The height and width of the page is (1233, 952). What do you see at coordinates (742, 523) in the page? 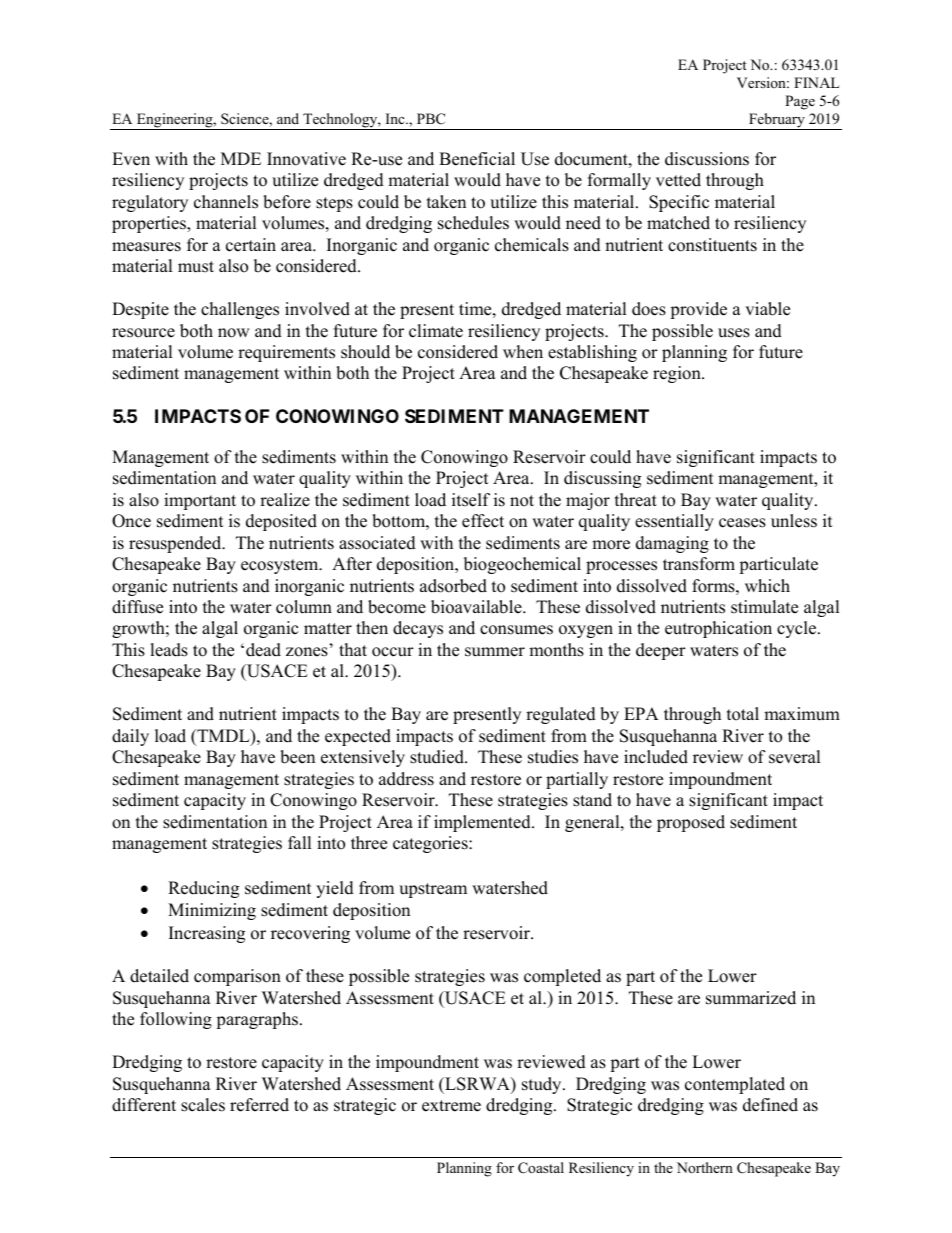
I see `ceases` at bounding box center [742, 523].
